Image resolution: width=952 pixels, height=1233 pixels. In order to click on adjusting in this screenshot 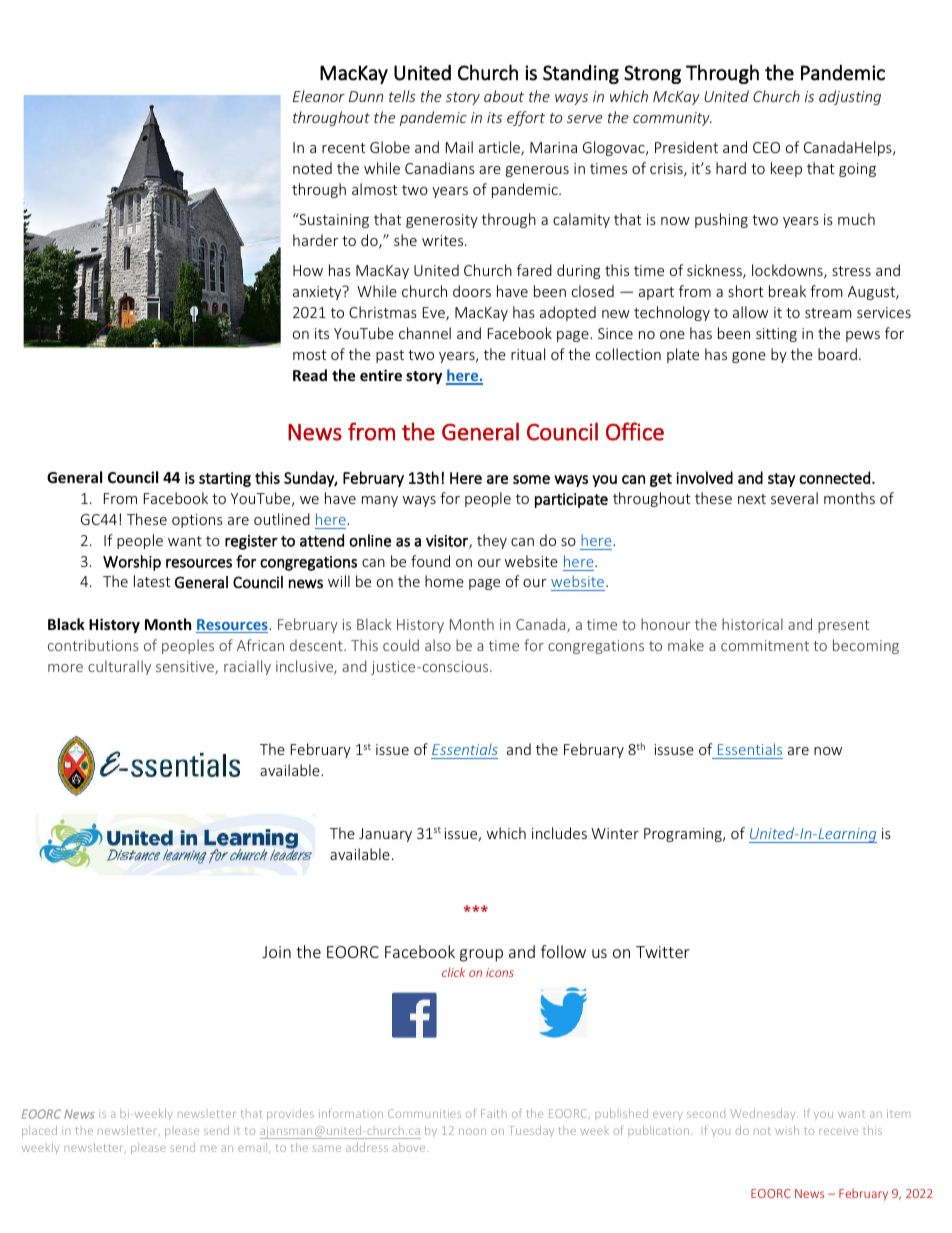, I will do `click(850, 97)`.
